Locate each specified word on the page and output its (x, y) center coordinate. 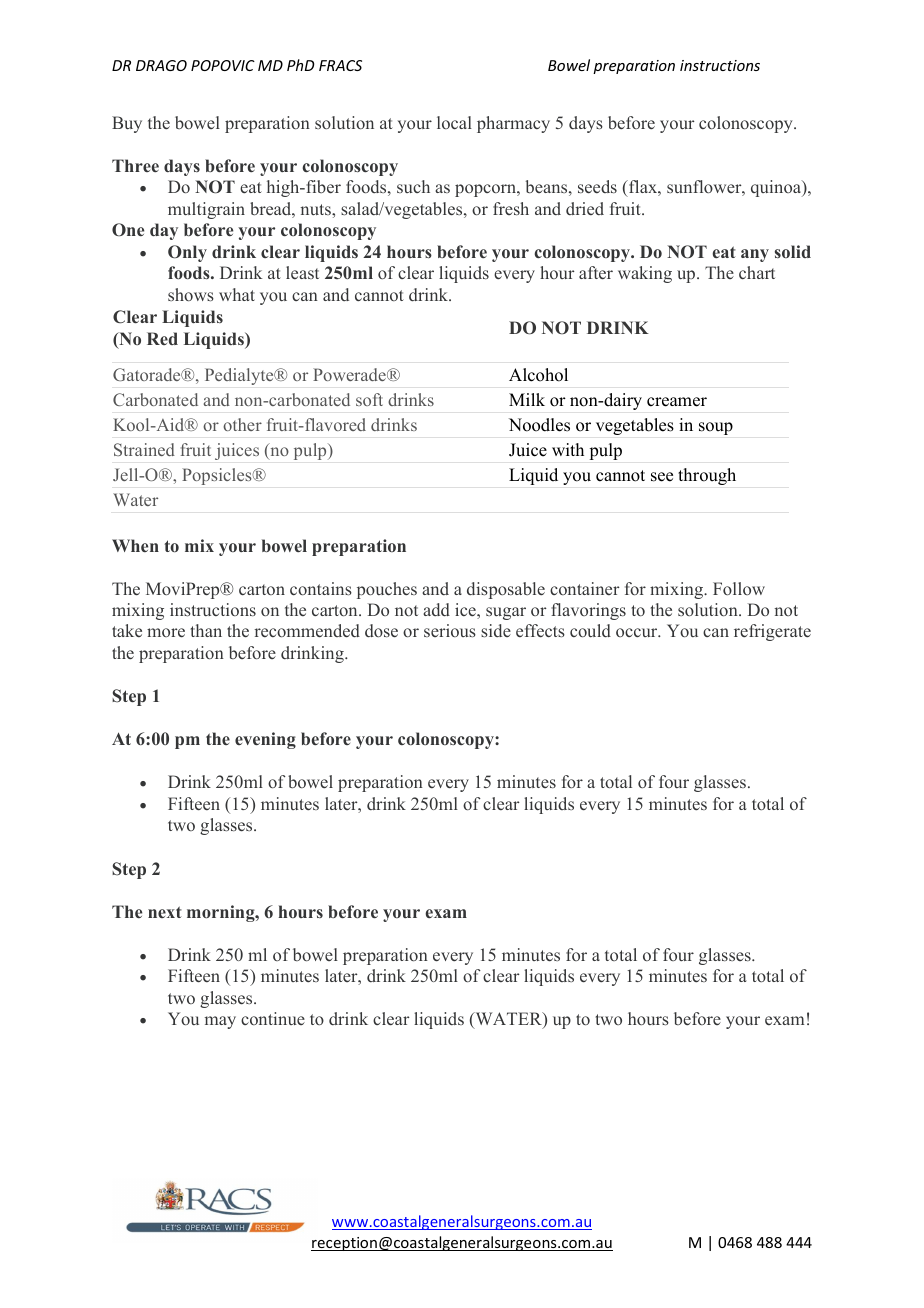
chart (757, 272)
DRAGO (161, 65)
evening (265, 740)
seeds (597, 187)
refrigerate (772, 632)
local (454, 122)
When (135, 545)
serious (450, 630)
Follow (739, 588)
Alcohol (538, 375)
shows (191, 294)
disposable (506, 590)
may (220, 1022)
